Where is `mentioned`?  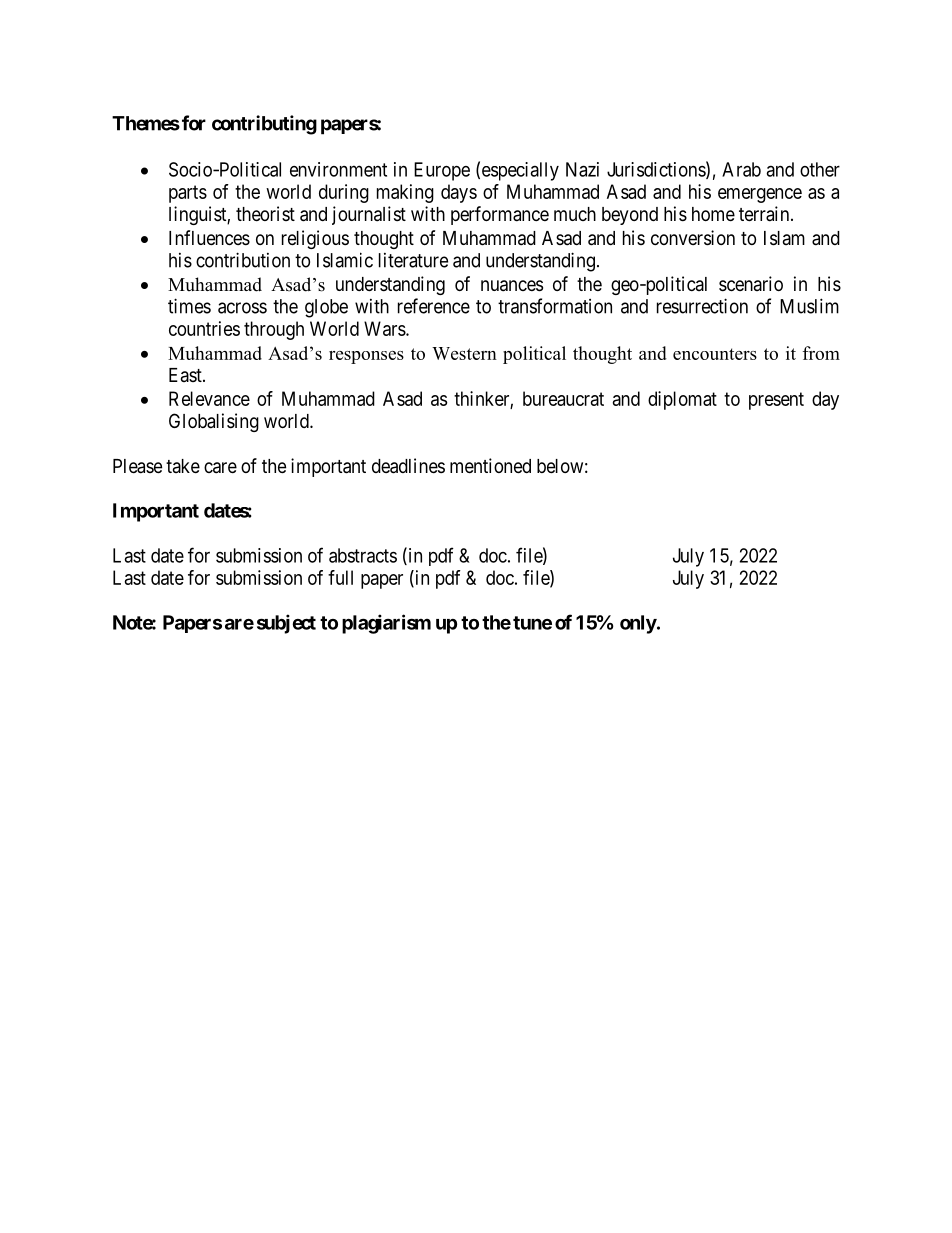 mentioned is located at coordinates (490, 465).
